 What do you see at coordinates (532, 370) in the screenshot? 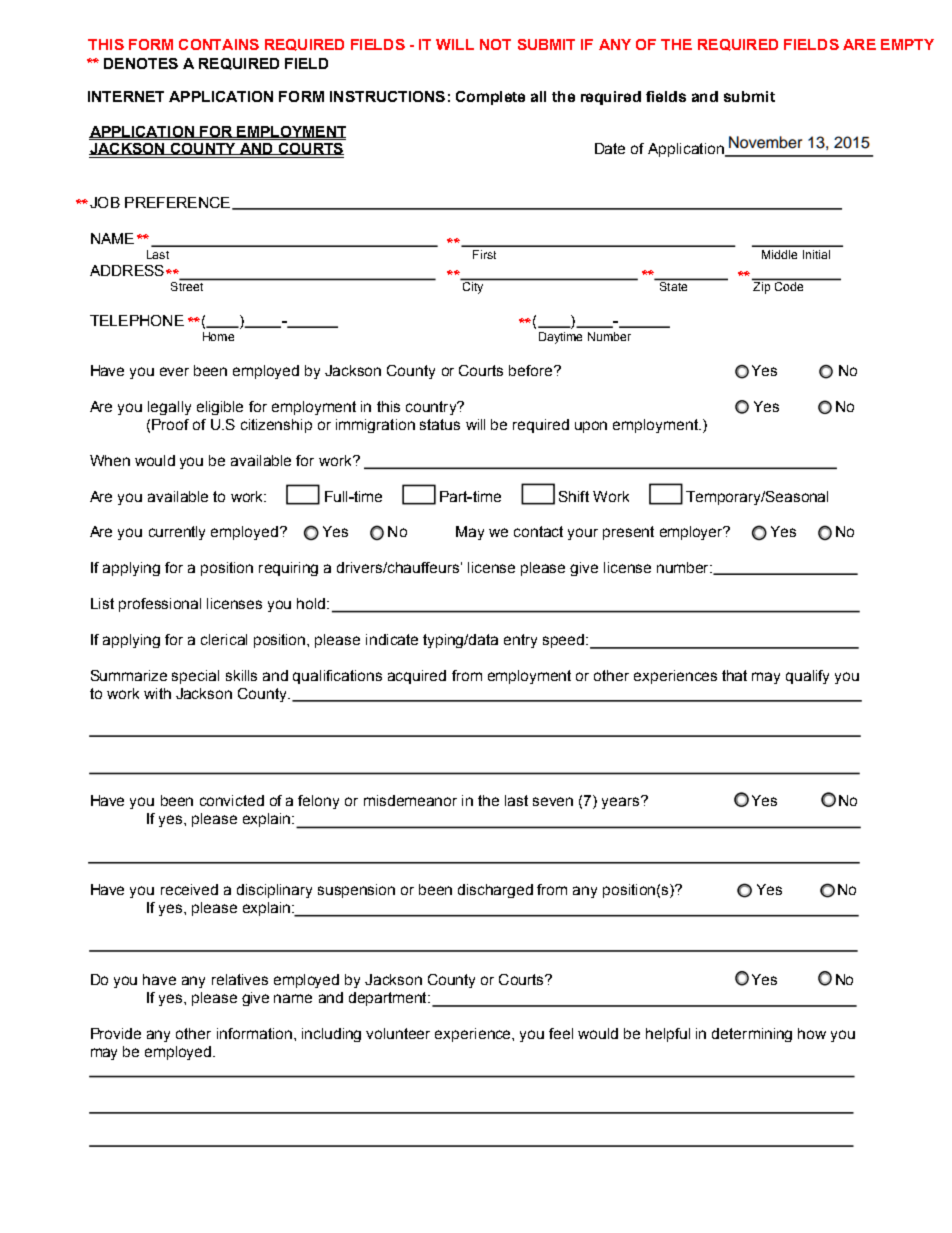
I see `before` at bounding box center [532, 370].
